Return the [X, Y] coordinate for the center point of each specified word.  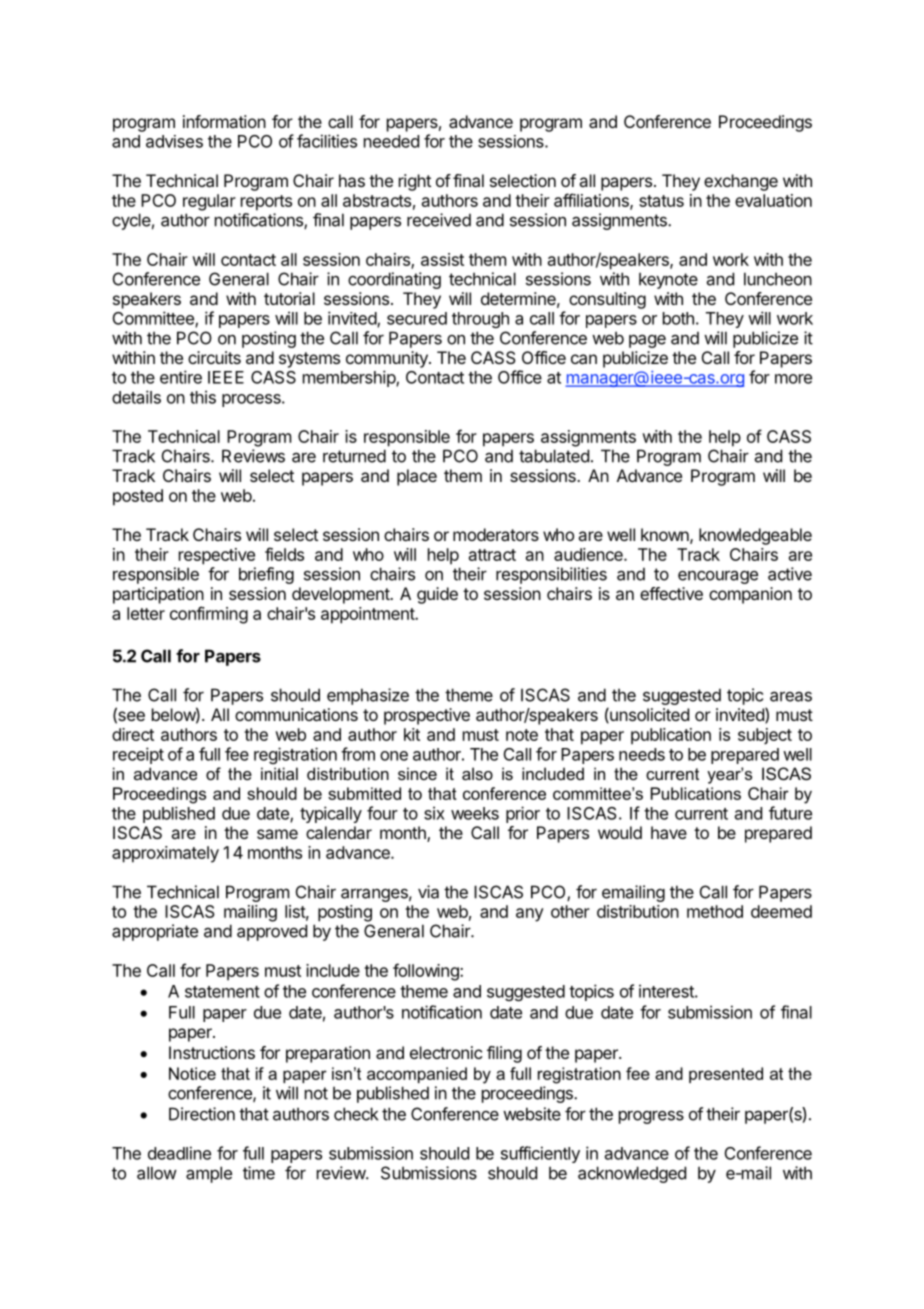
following [427, 972]
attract [492, 555]
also [477, 773]
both [678, 318]
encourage [718, 577]
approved [272, 932]
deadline [179, 1153]
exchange [741, 182]
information [224, 121]
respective [217, 556]
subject [765, 736]
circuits [214, 357]
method [715, 911]
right [415, 182]
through [480, 320]
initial [279, 773]
